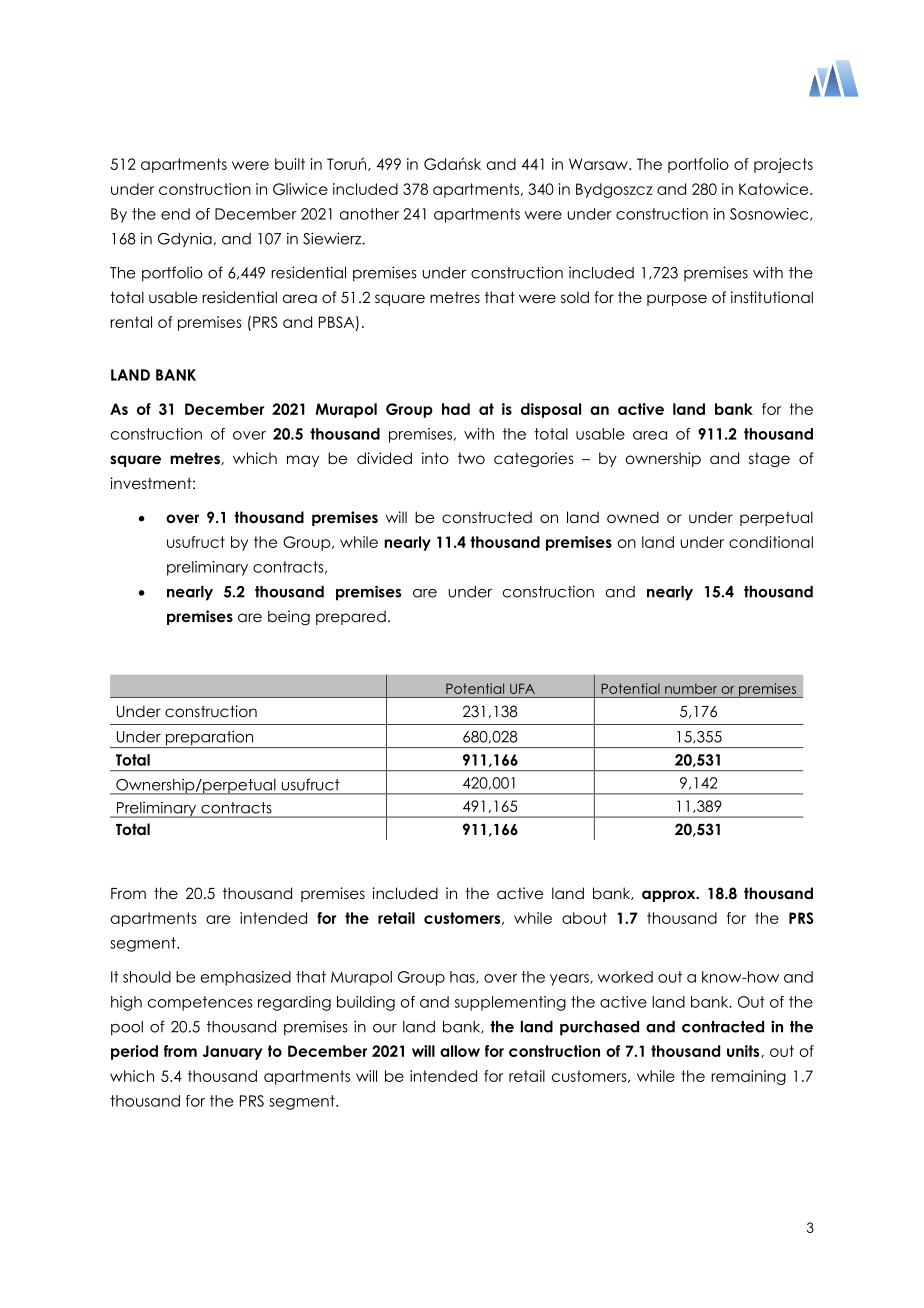 Image resolution: width=924 pixels, height=1308 pixels. Describe the element at coordinates (677, 300) in the page. I see `purpose` at that location.
